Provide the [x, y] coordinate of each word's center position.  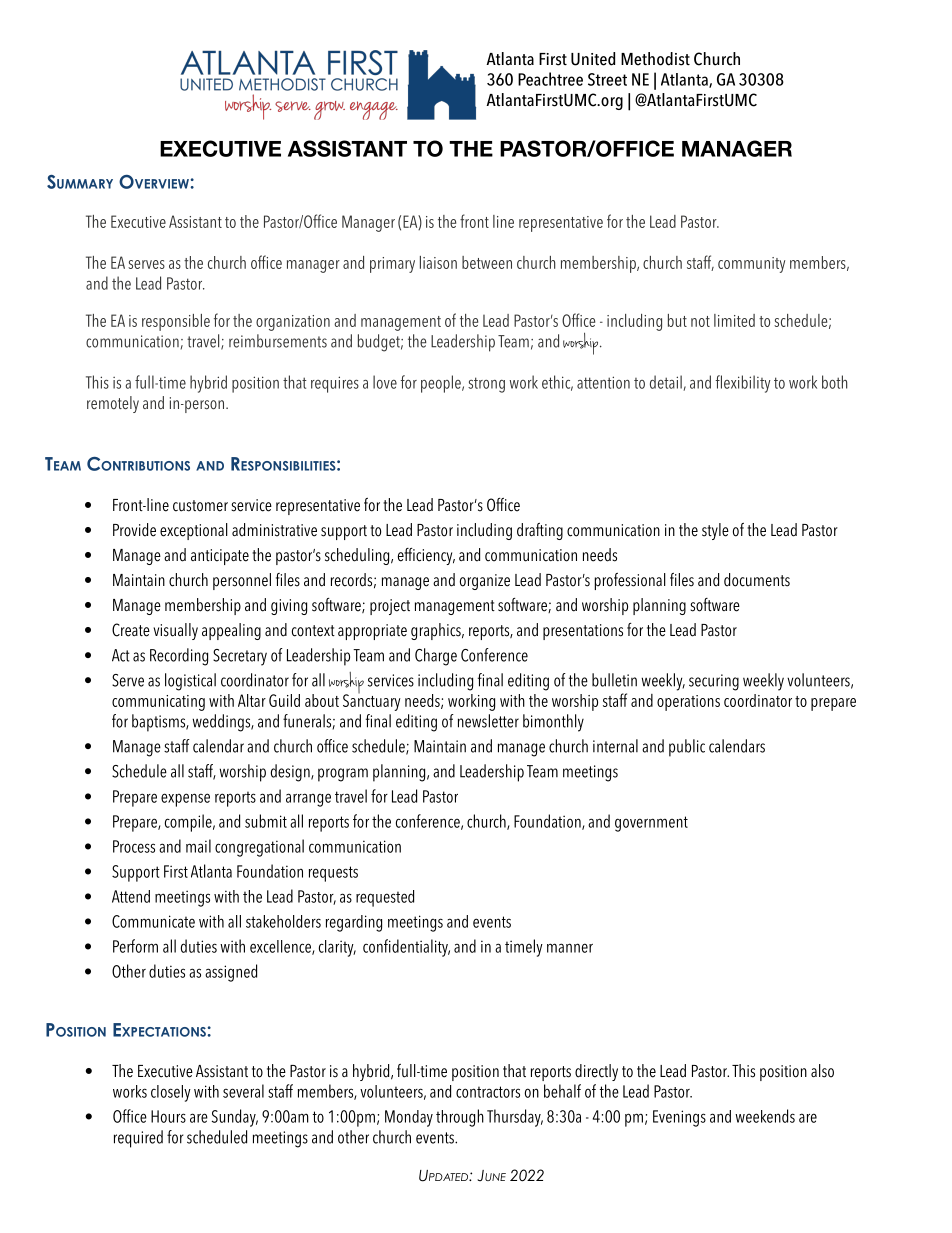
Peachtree [550, 79]
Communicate [153, 921]
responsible [176, 322]
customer [200, 506]
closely [171, 1093]
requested [385, 898]
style [715, 531]
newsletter [488, 721]
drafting [540, 531]
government [651, 824]
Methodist [655, 59]
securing [714, 682]
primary [392, 265]
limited [734, 320]
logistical [190, 682]
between [487, 262]
